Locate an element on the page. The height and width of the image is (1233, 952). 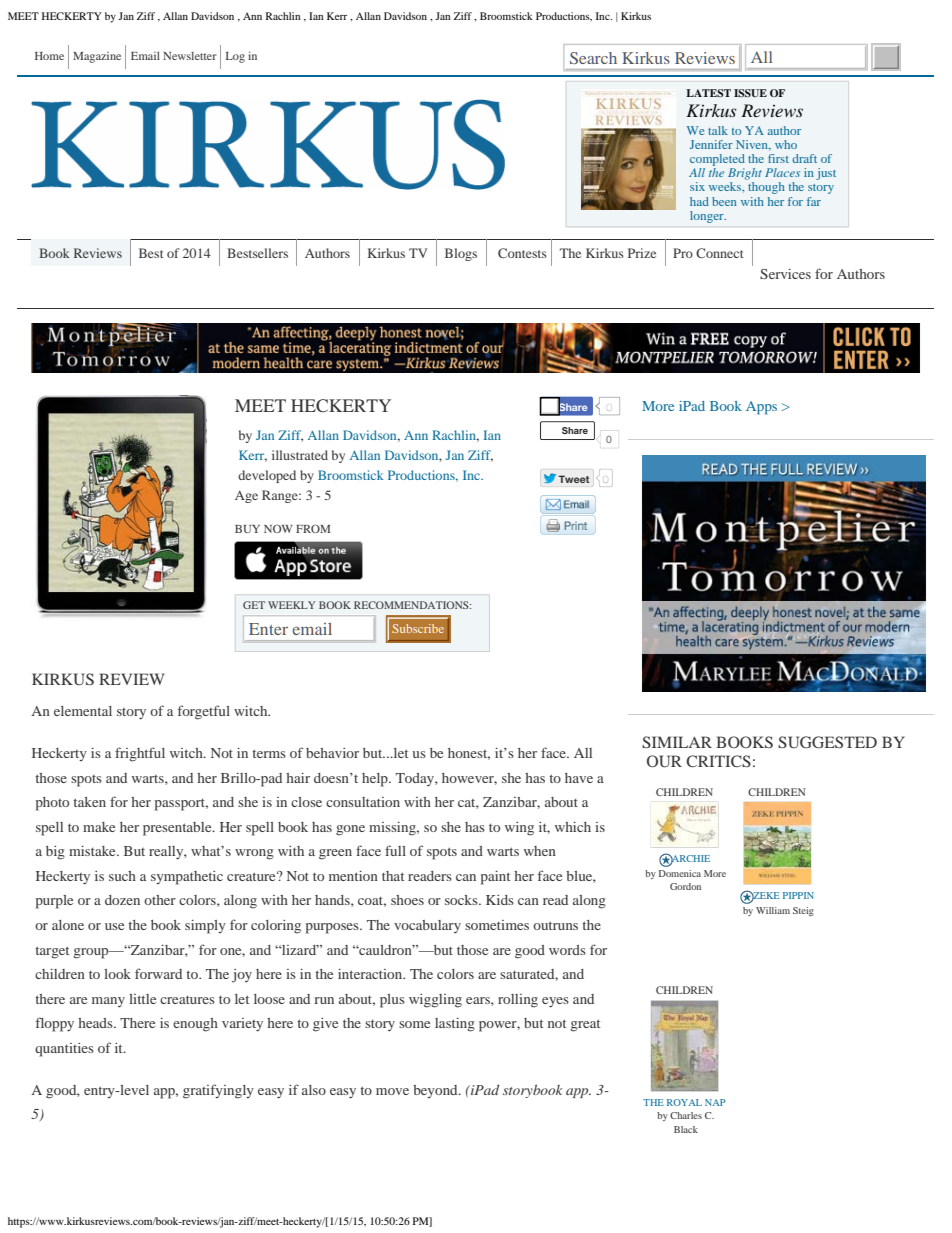
ISSUE is located at coordinates (750, 93).
